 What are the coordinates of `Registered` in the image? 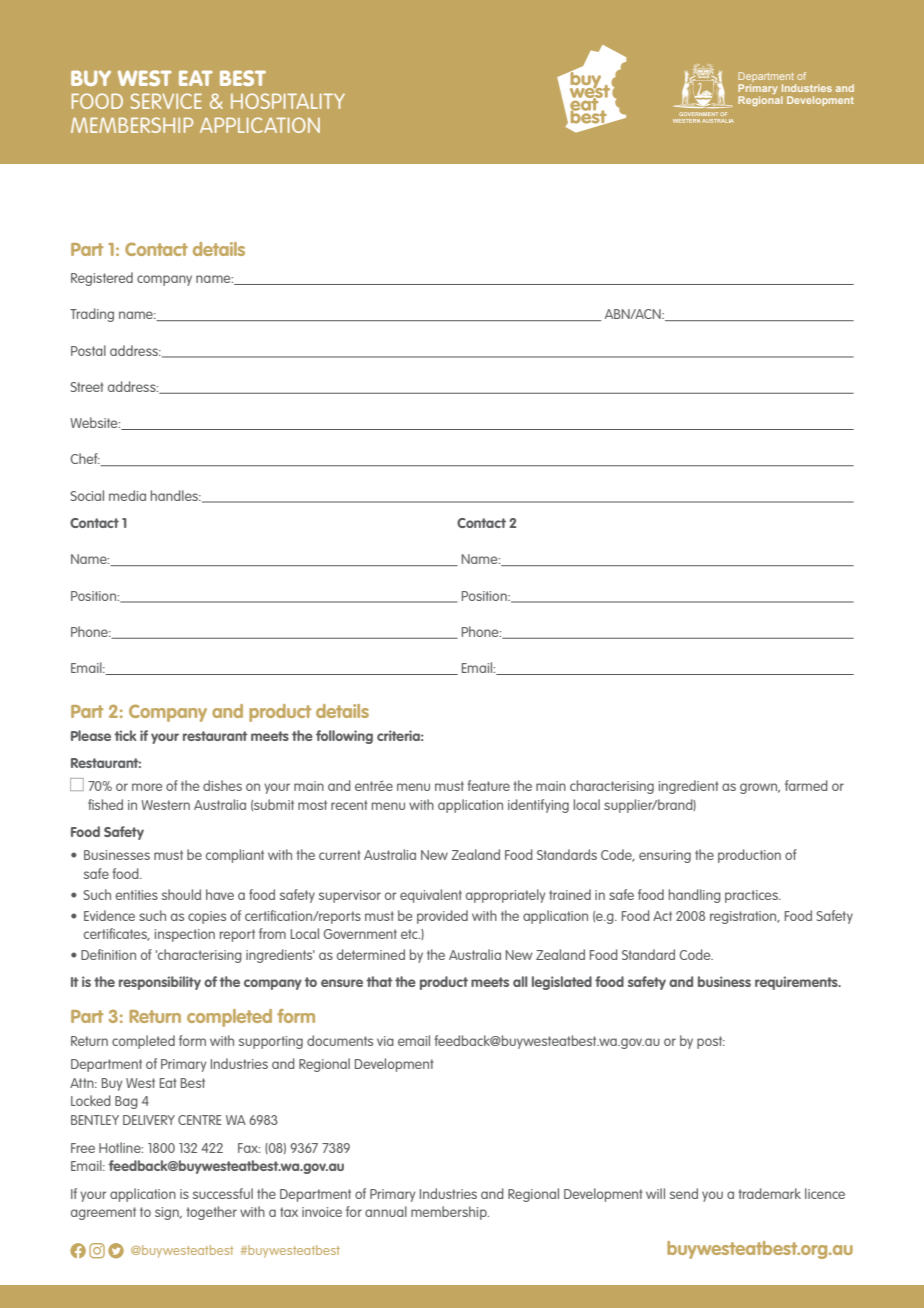 It's located at (102, 279).
